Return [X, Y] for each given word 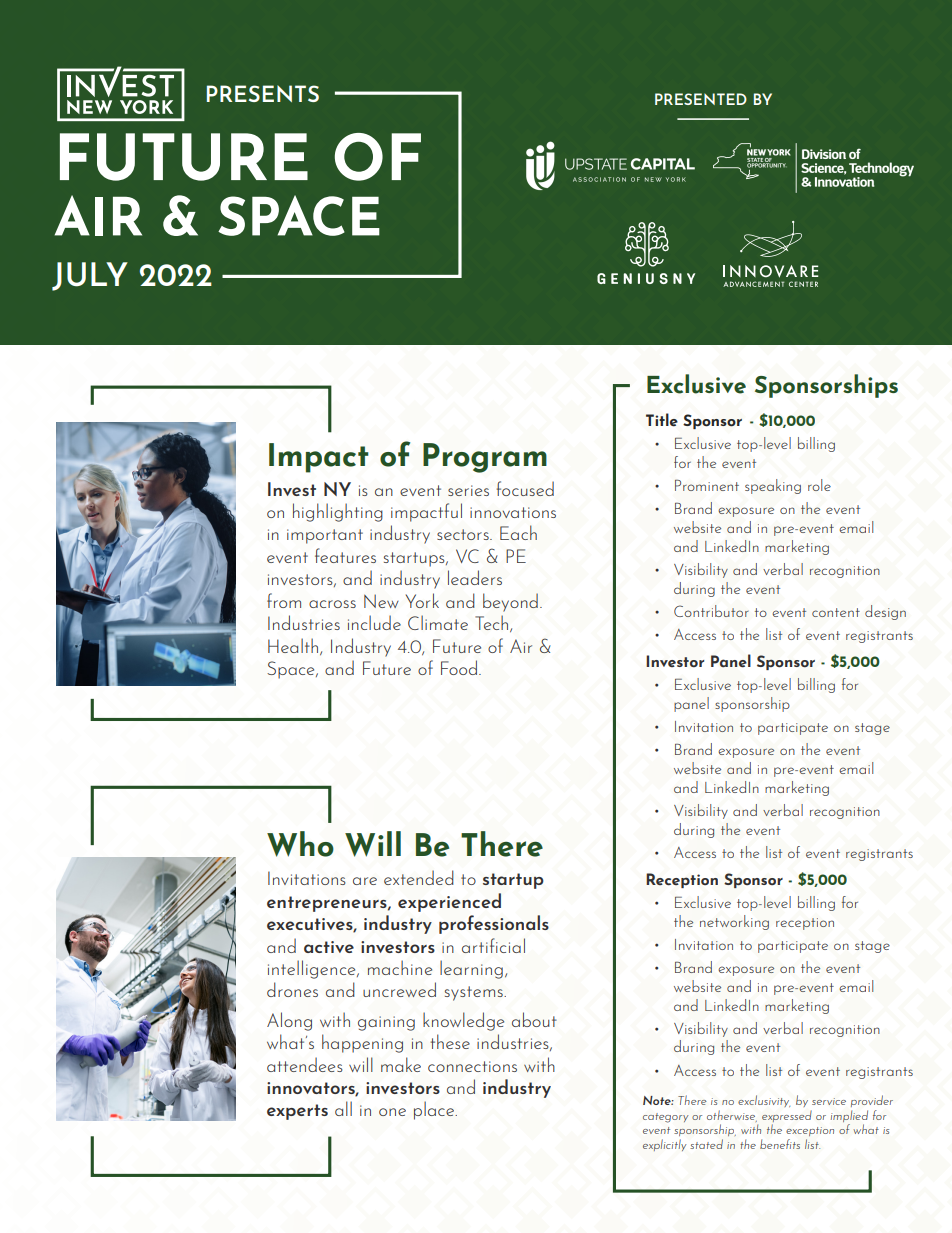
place [435, 1110]
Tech [493, 623]
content [836, 612]
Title [662, 420]
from [284, 600]
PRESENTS [263, 93]
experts [297, 1112]
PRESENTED [701, 99]
